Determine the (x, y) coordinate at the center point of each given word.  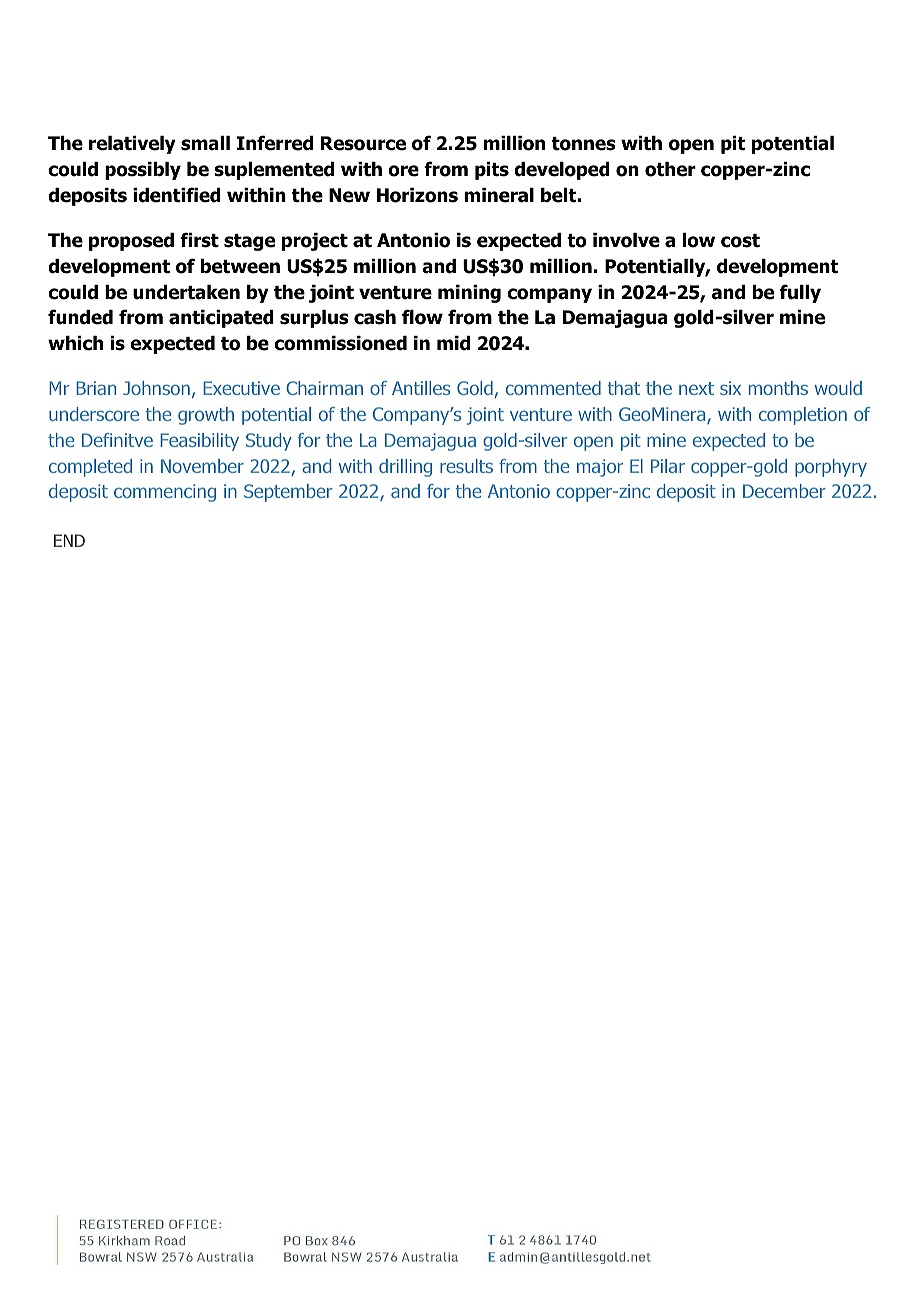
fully (800, 293)
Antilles (421, 388)
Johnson (156, 388)
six (730, 388)
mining (469, 294)
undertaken (186, 292)
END (69, 540)
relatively (132, 145)
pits (492, 171)
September (288, 493)
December (784, 491)
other (670, 169)
